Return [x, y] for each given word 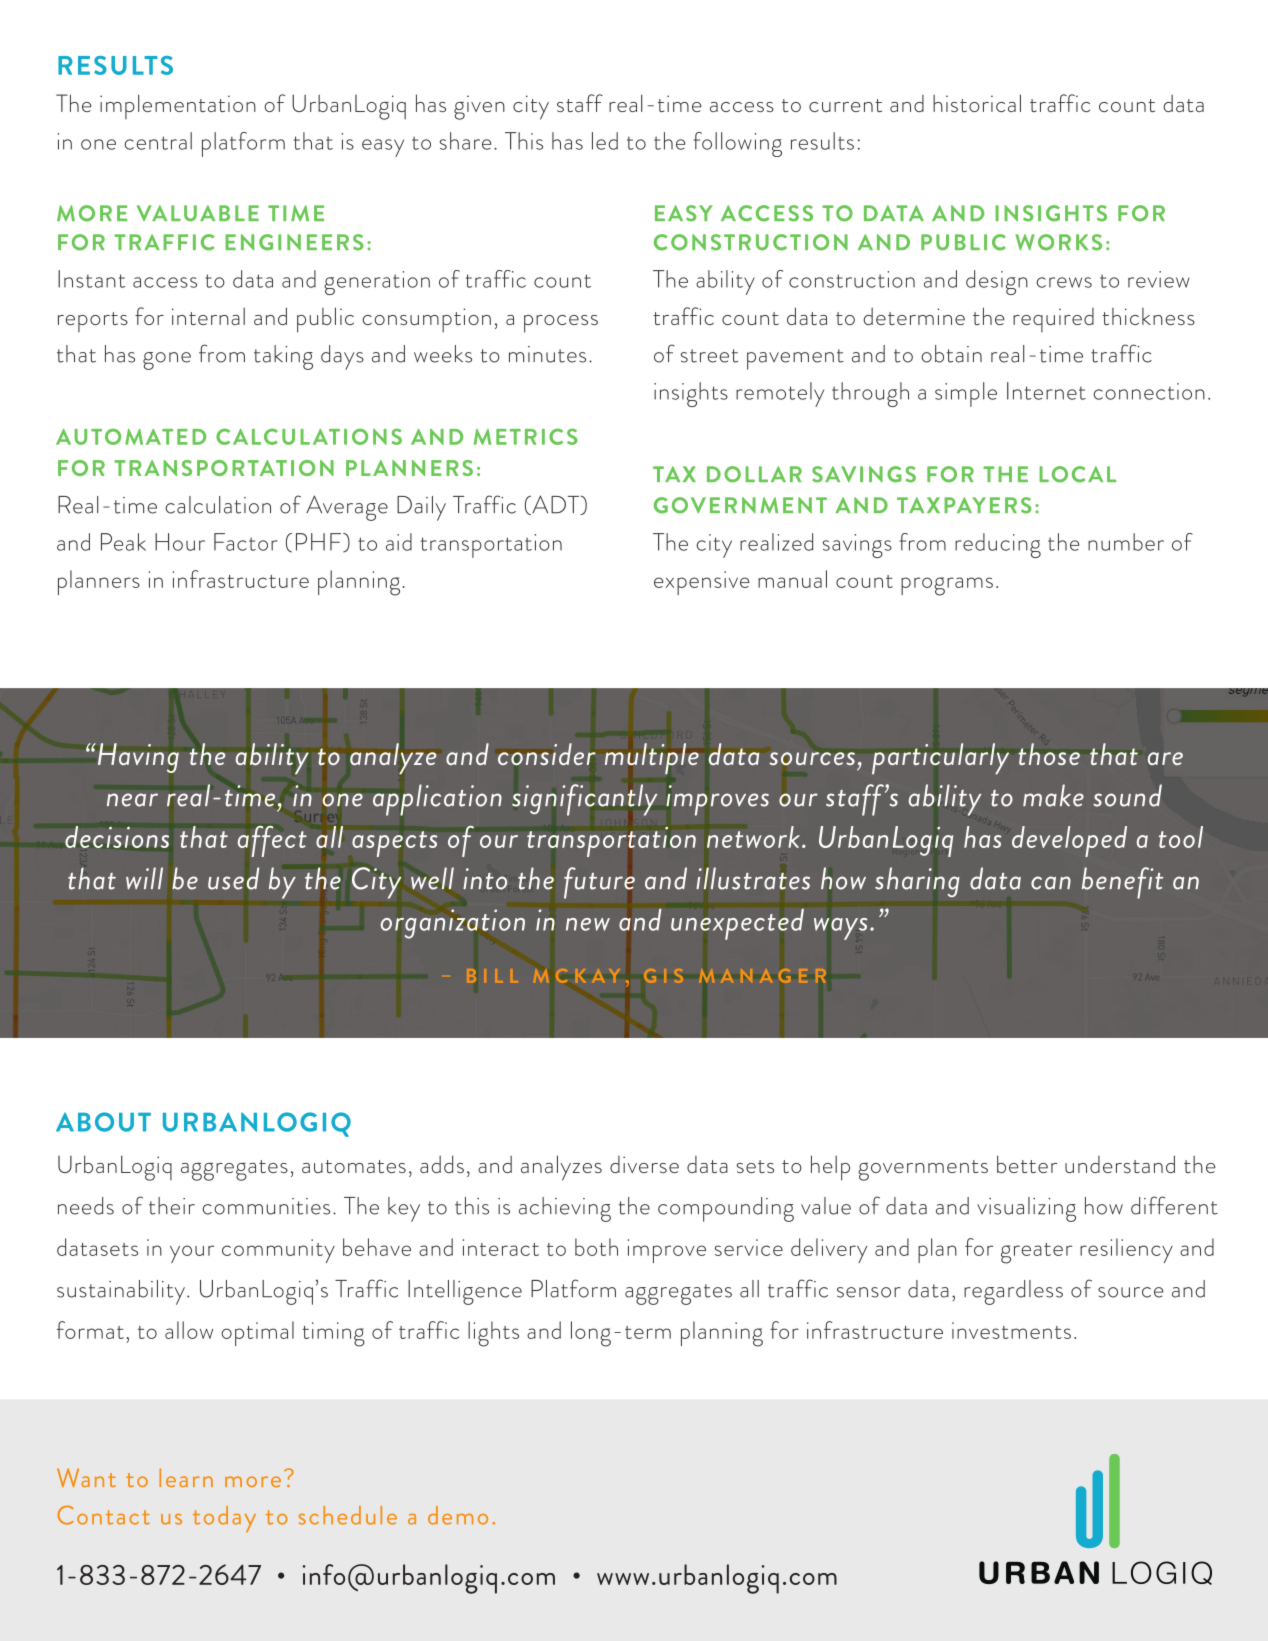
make [1053, 795]
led [605, 141]
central [158, 141]
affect [272, 841]
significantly [584, 800]
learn [186, 1477]
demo [458, 1515]
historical [977, 103]
